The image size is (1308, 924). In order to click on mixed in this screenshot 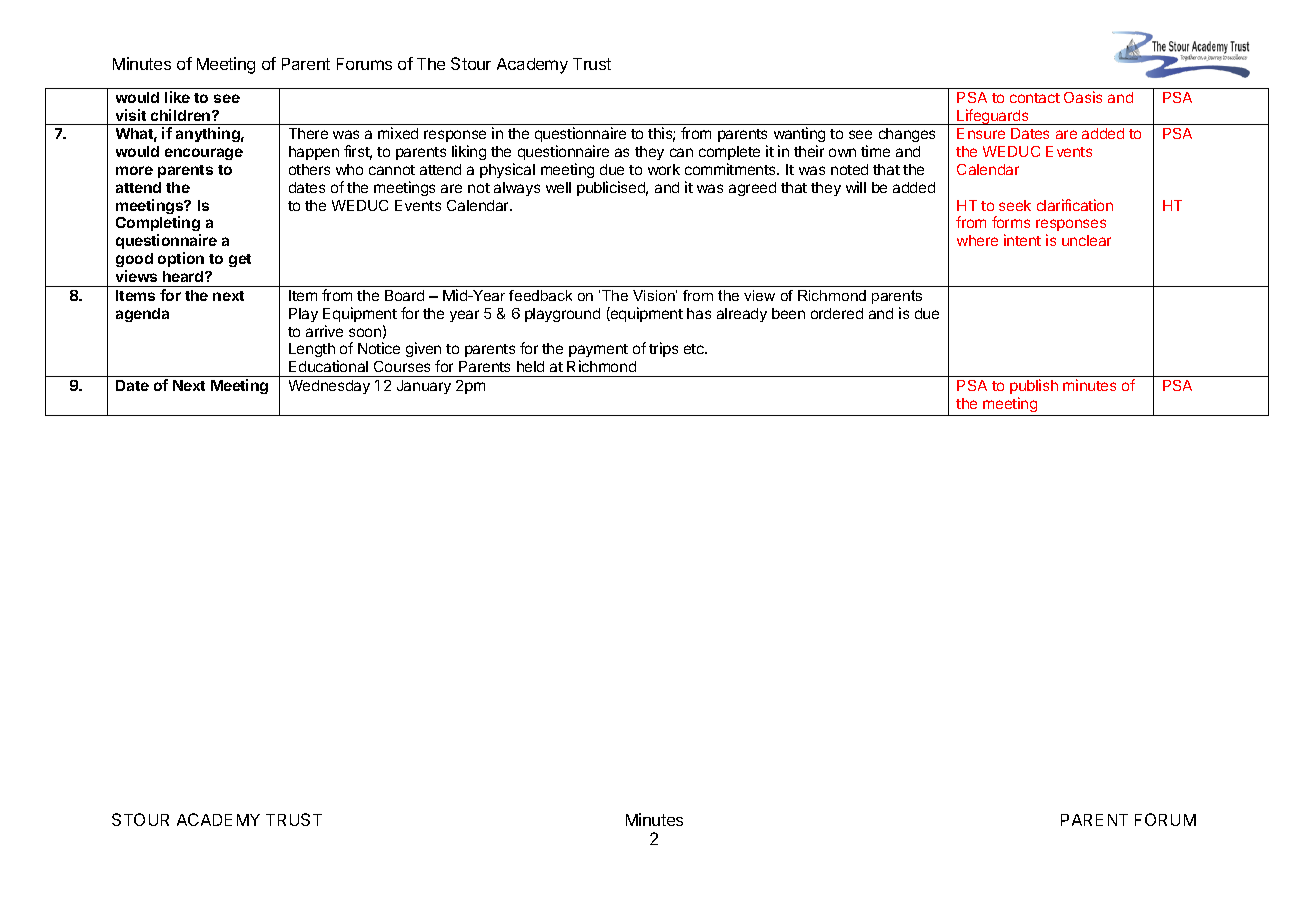, I will do `click(398, 133)`.
